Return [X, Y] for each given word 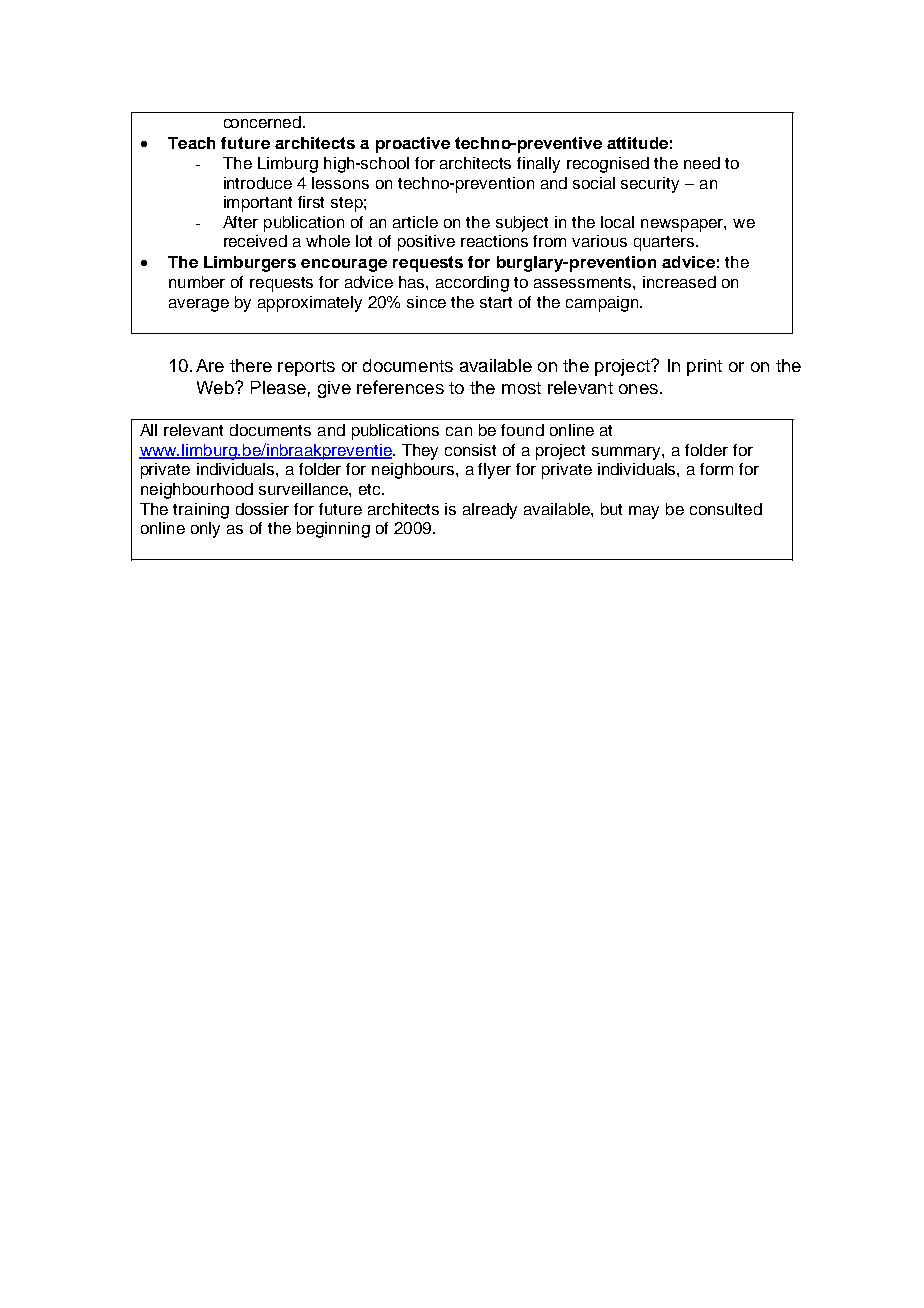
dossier [262, 509]
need [702, 163]
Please [278, 387]
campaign [603, 304]
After [240, 222]
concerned [264, 122]
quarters [665, 243]
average [199, 305]
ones [638, 389]
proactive [413, 145]
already [490, 511]
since [426, 302]
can [459, 431]
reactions [494, 241]
